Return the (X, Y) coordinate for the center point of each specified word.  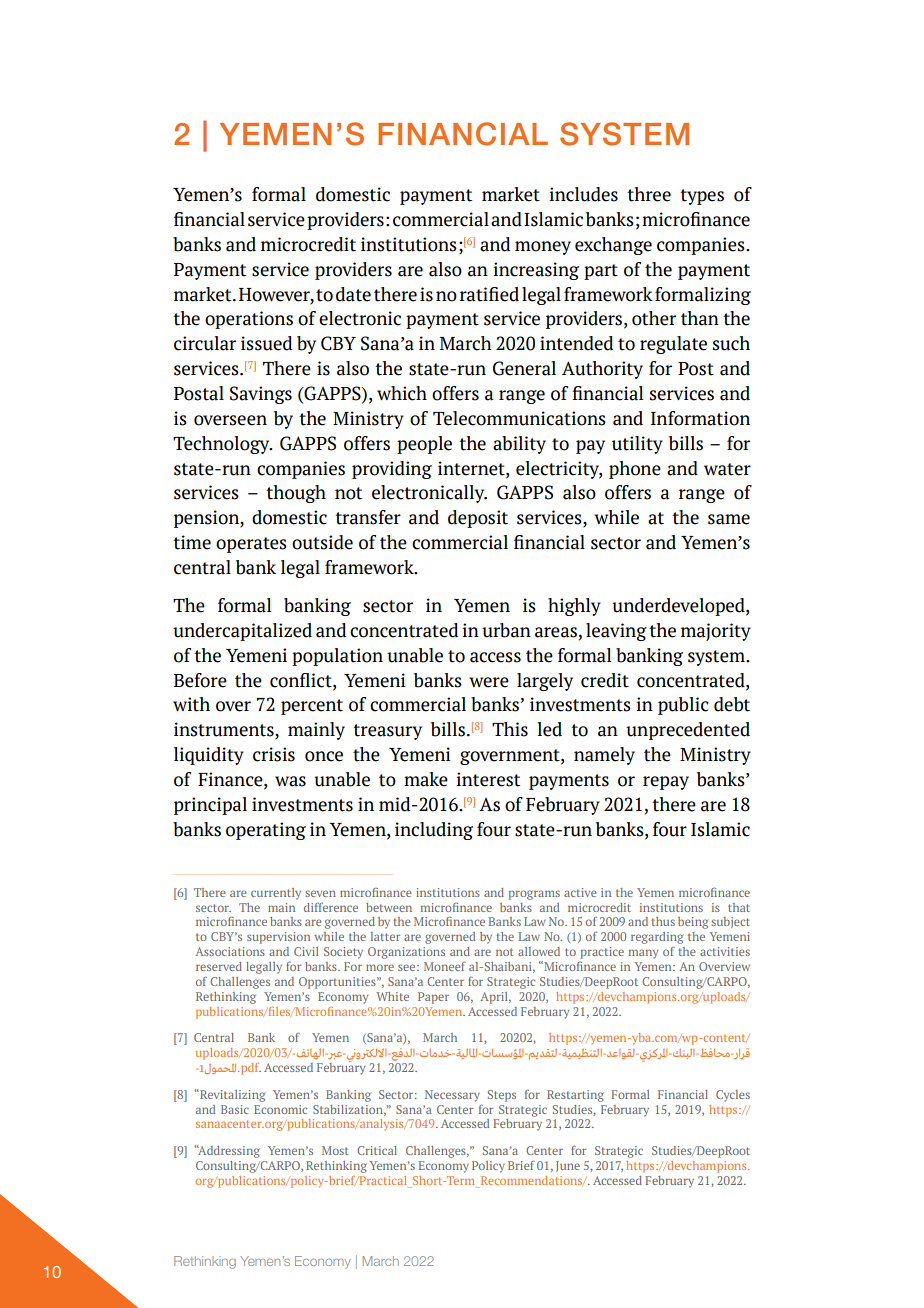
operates (251, 545)
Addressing (228, 1151)
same (729, 519)
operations (249, 320)
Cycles (733, 1096)
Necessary (452, 1096)
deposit (478, 519)
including (434, 831)
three (649, 194)
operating (266, 831)
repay (666, 783)
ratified (489, 294)
